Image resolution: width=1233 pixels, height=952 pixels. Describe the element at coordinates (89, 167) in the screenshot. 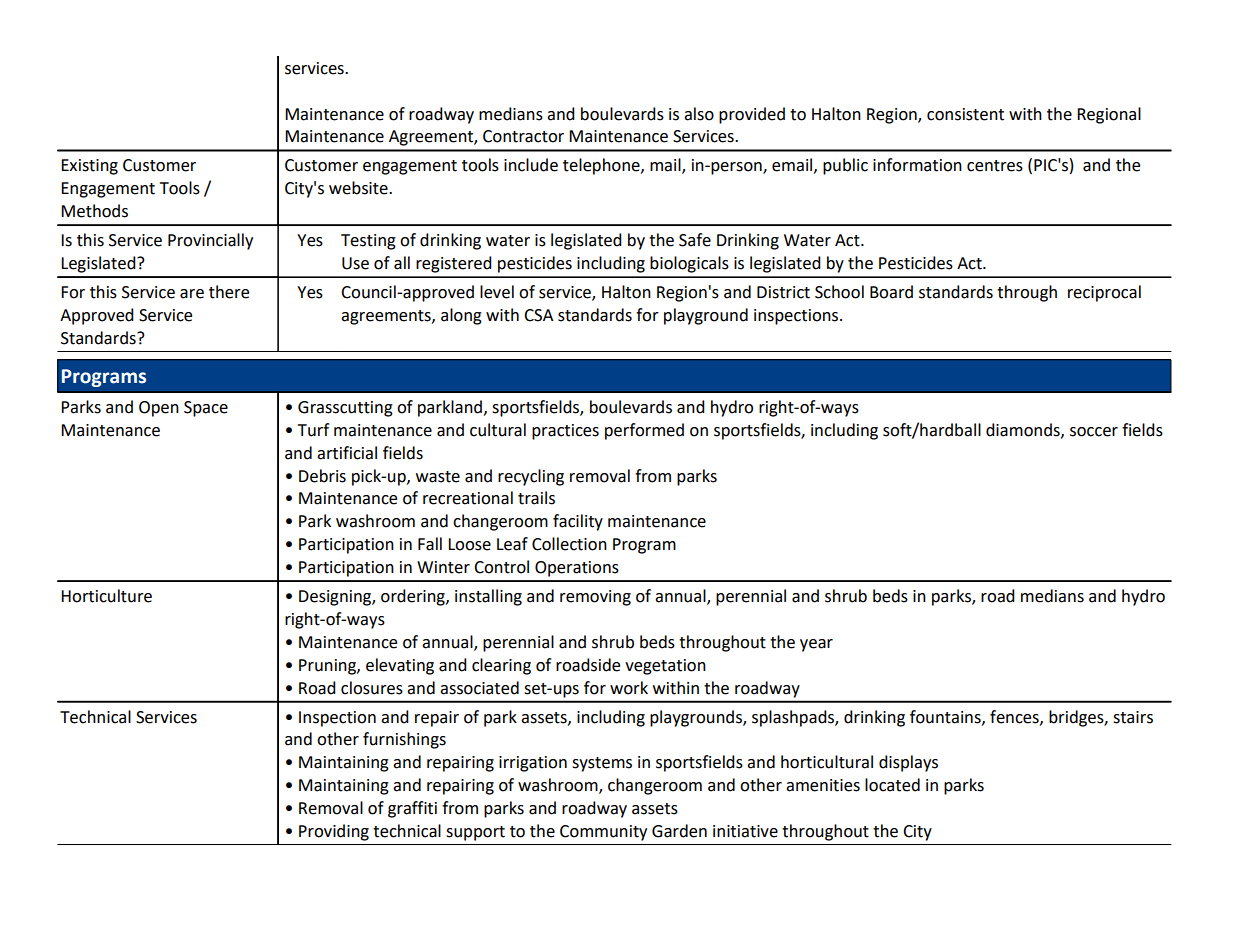

I see `Existing` at that location.
